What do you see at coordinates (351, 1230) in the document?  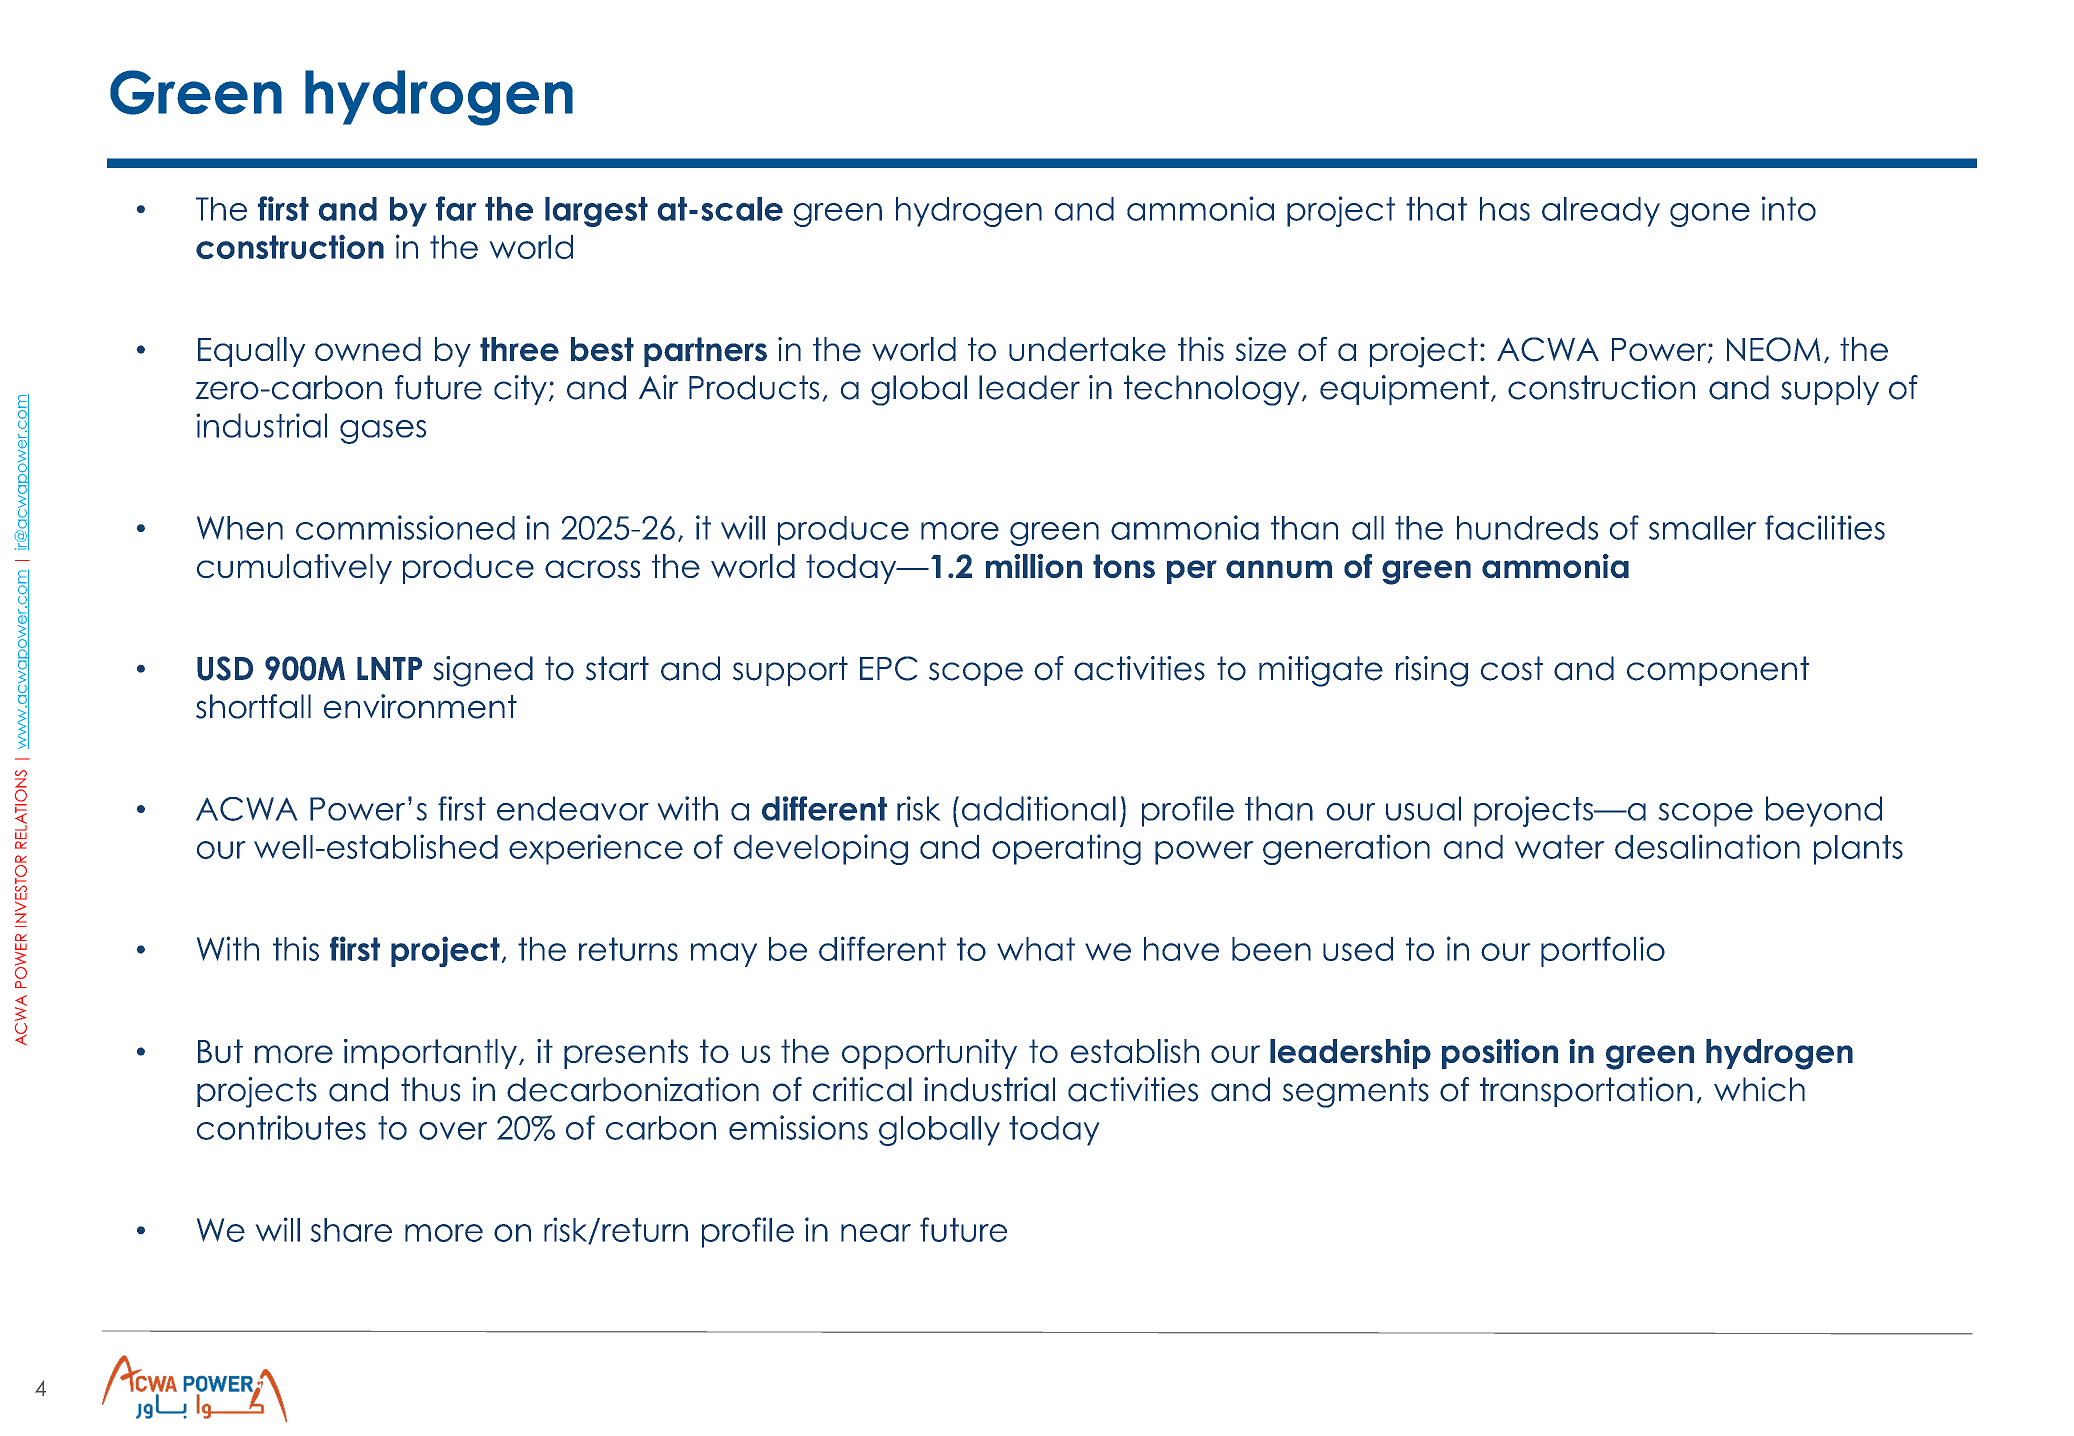 I see `share` at bounding box center [351, 1230].
